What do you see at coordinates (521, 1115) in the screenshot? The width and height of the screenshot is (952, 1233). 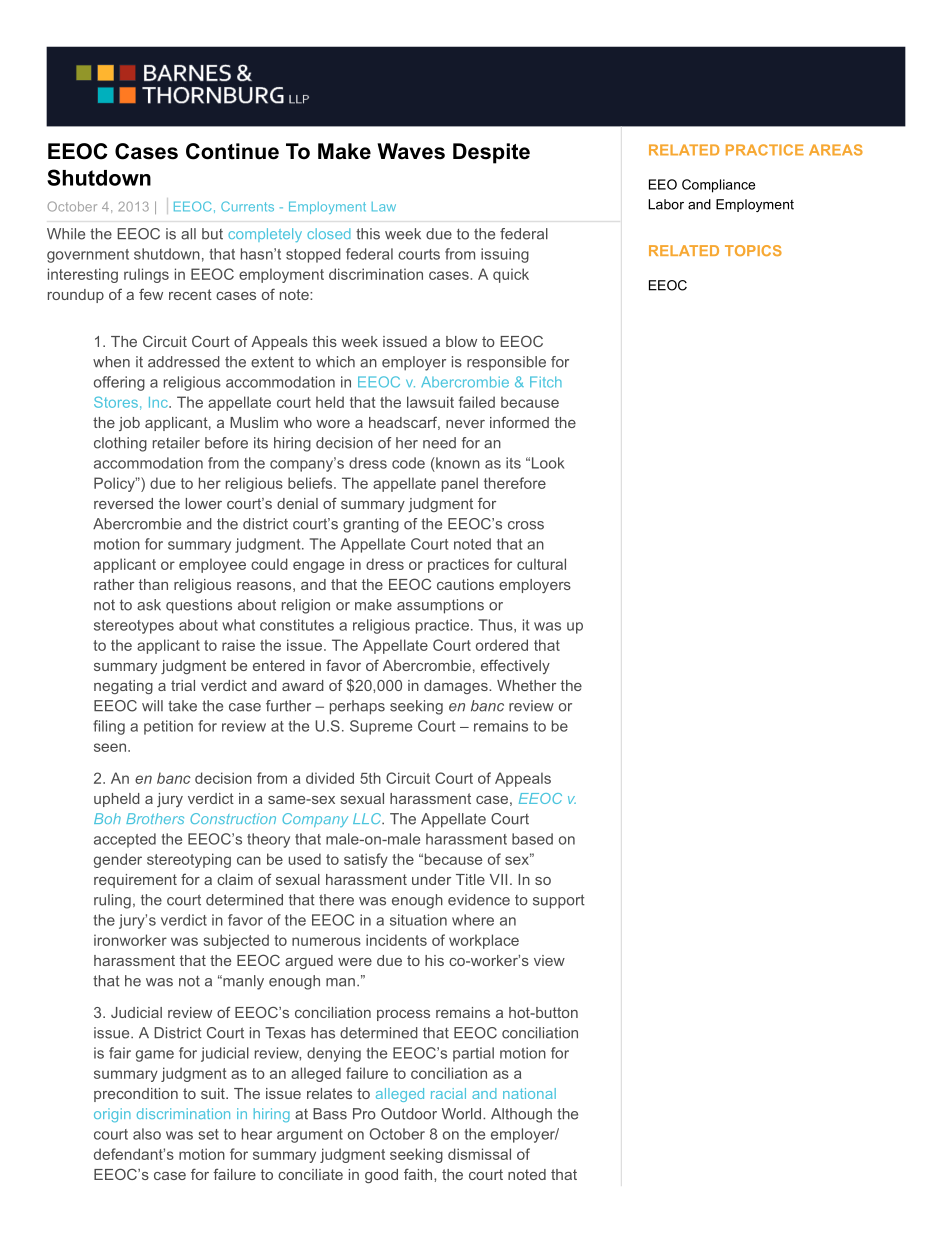 I see `Although` at bounding box center [521, 1115].
